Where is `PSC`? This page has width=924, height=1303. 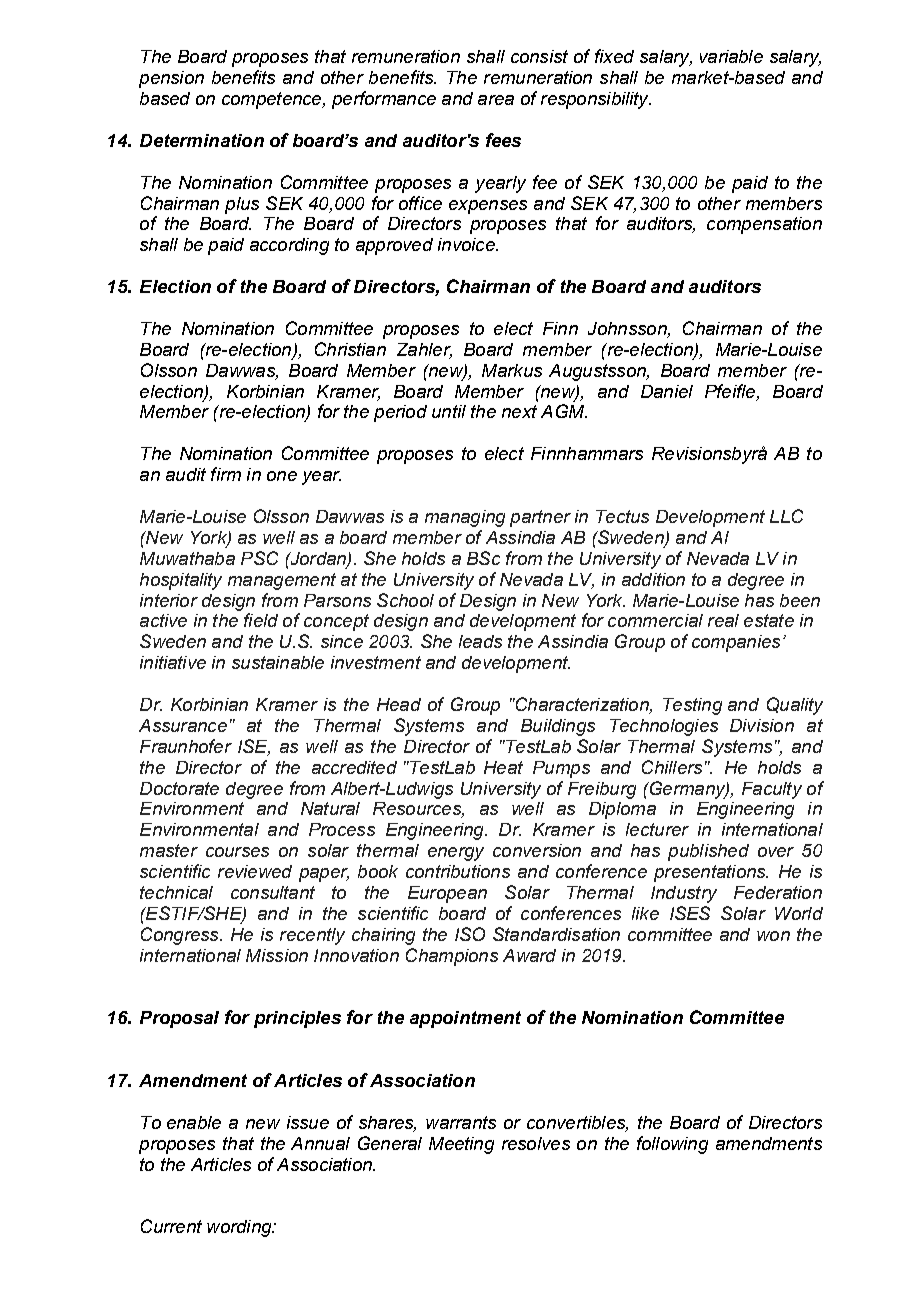
PSC is located at coordinates (259, 558).
